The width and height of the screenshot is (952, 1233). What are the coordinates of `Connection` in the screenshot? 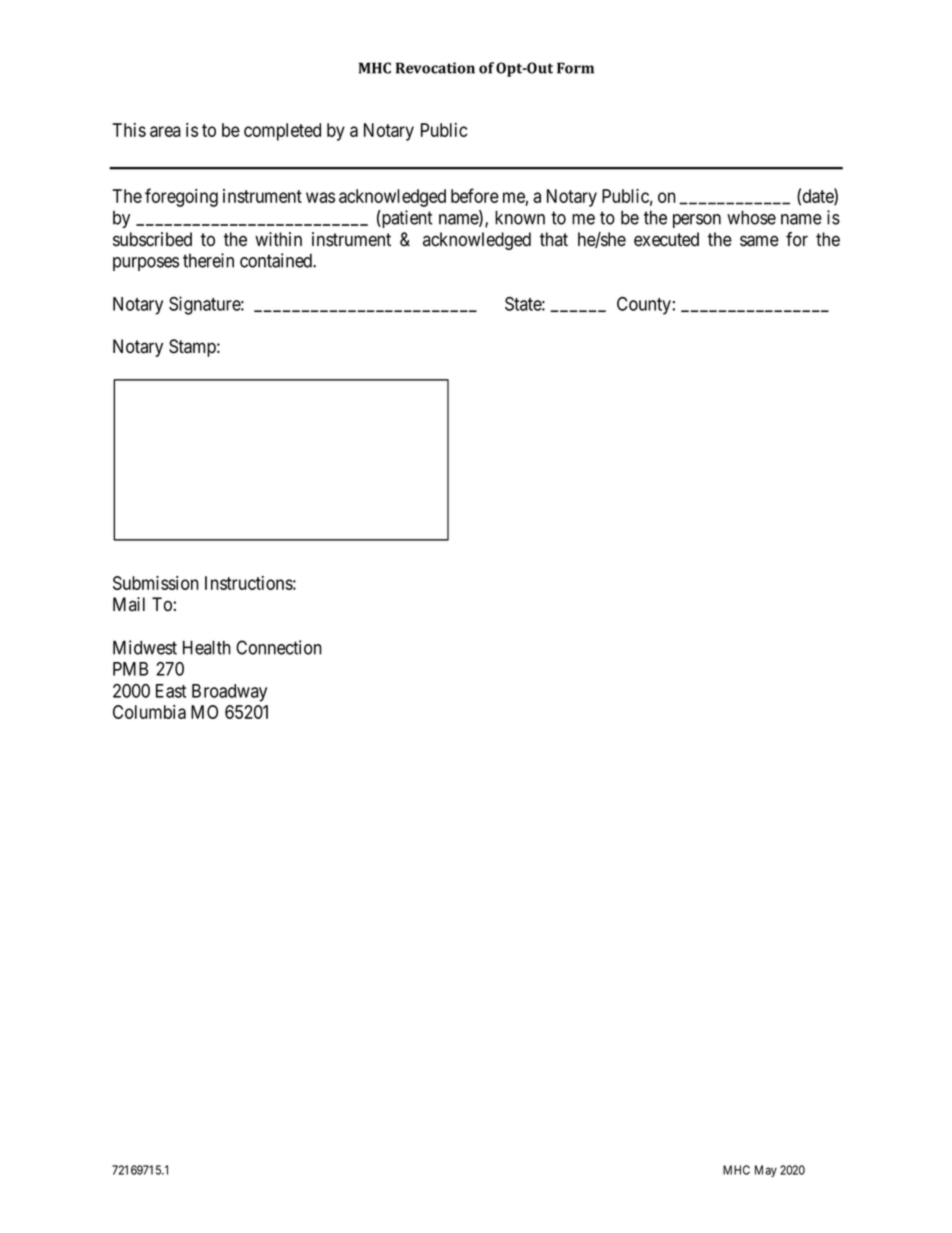 It's located at (279, 647).
